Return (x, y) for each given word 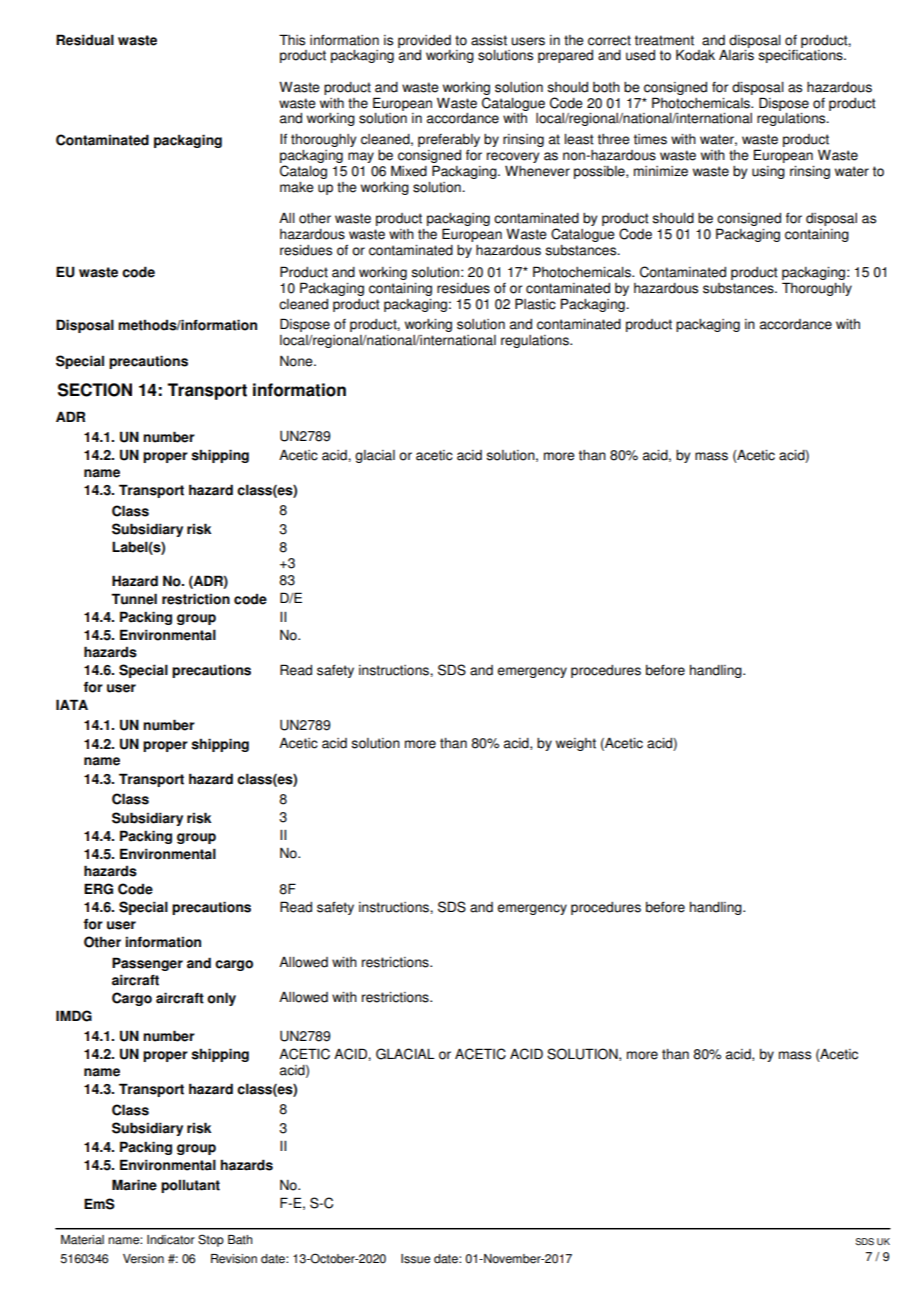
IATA (72, 704)
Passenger (147, 964)
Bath (240, 1240)
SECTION (95, 390)
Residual (85, 40)
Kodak (695, 55)
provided (424, 41)
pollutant (190, 1186)
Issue (415, 1259)
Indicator (171, 1240)
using (768, 172)
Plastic (535, 304)
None (297, 361)
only (221, 999)
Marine (134, 1185)
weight (576, 744)
